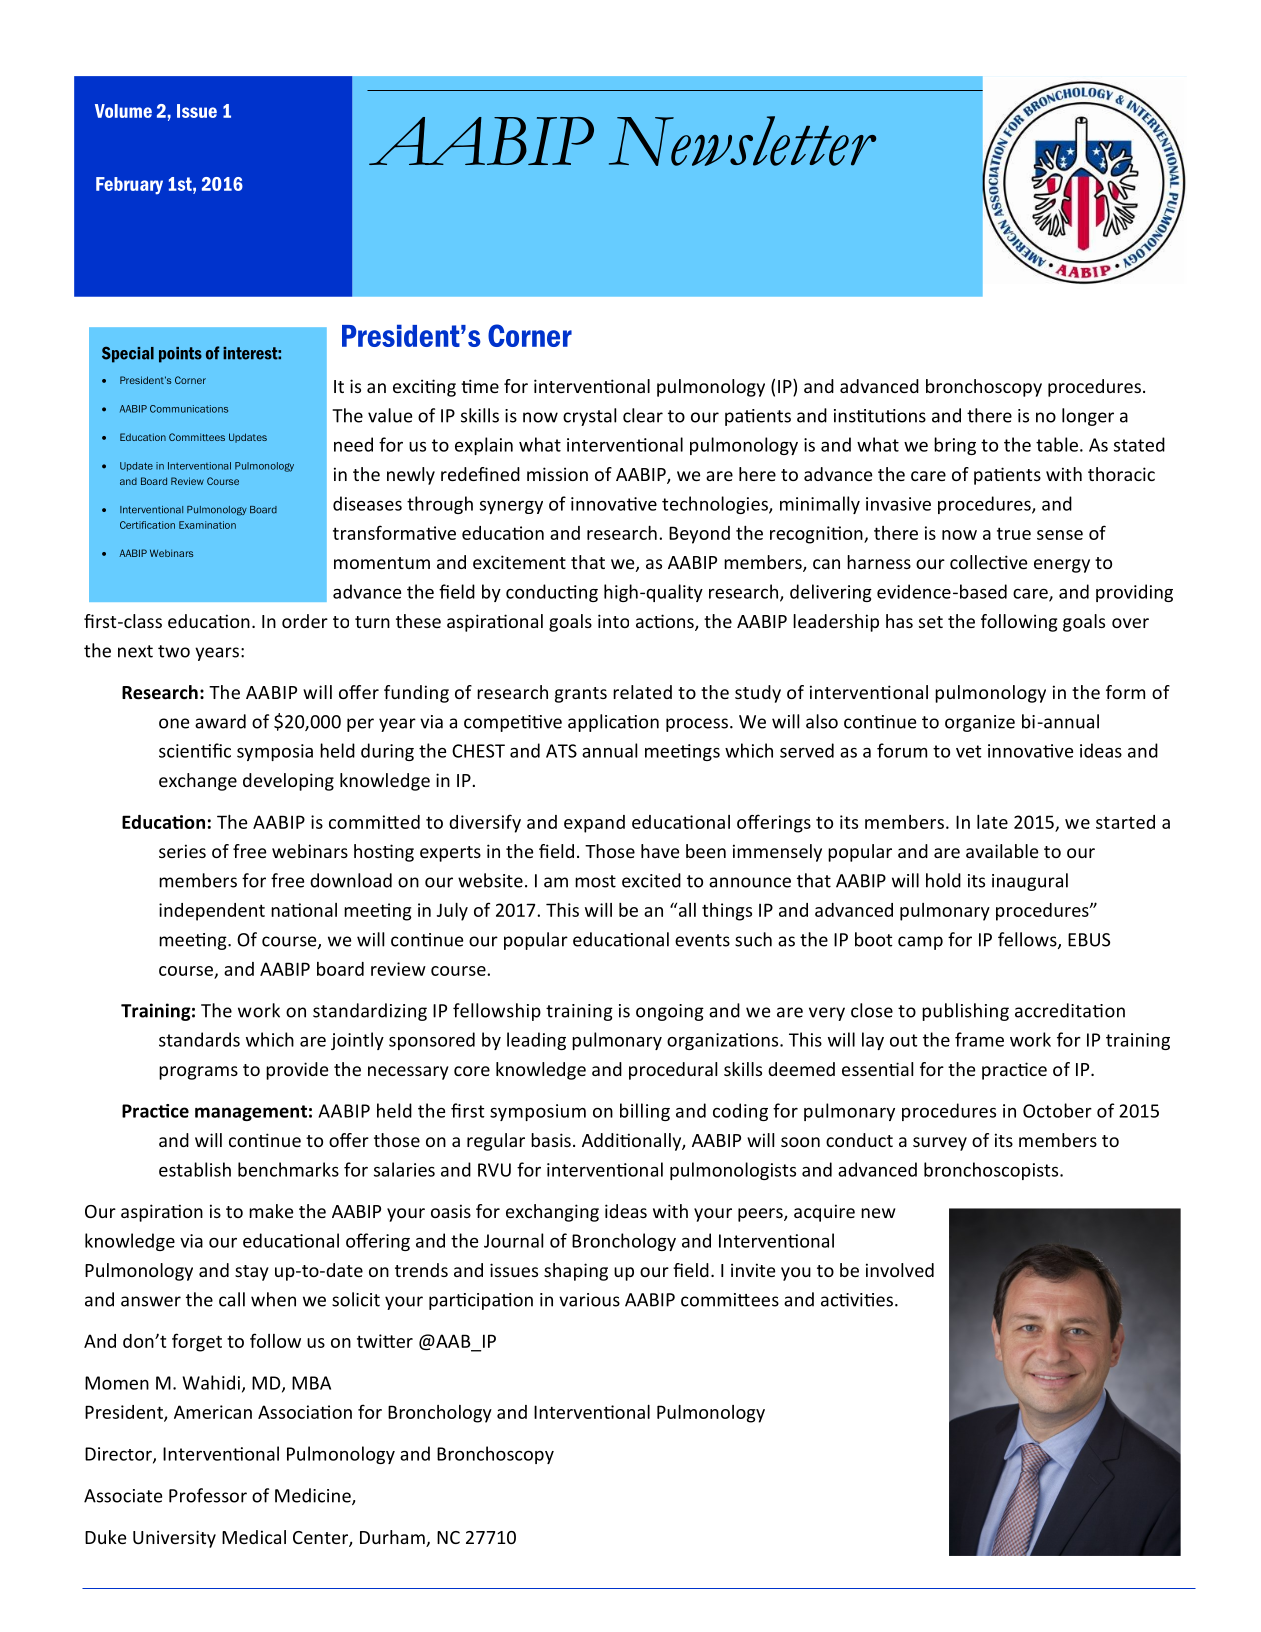 The height and width of the screenshot is (1632, 1261). What do you see at coordinates (271, 1211) in the screenshot?
I see `make` at bounding box center [271, 1211].
